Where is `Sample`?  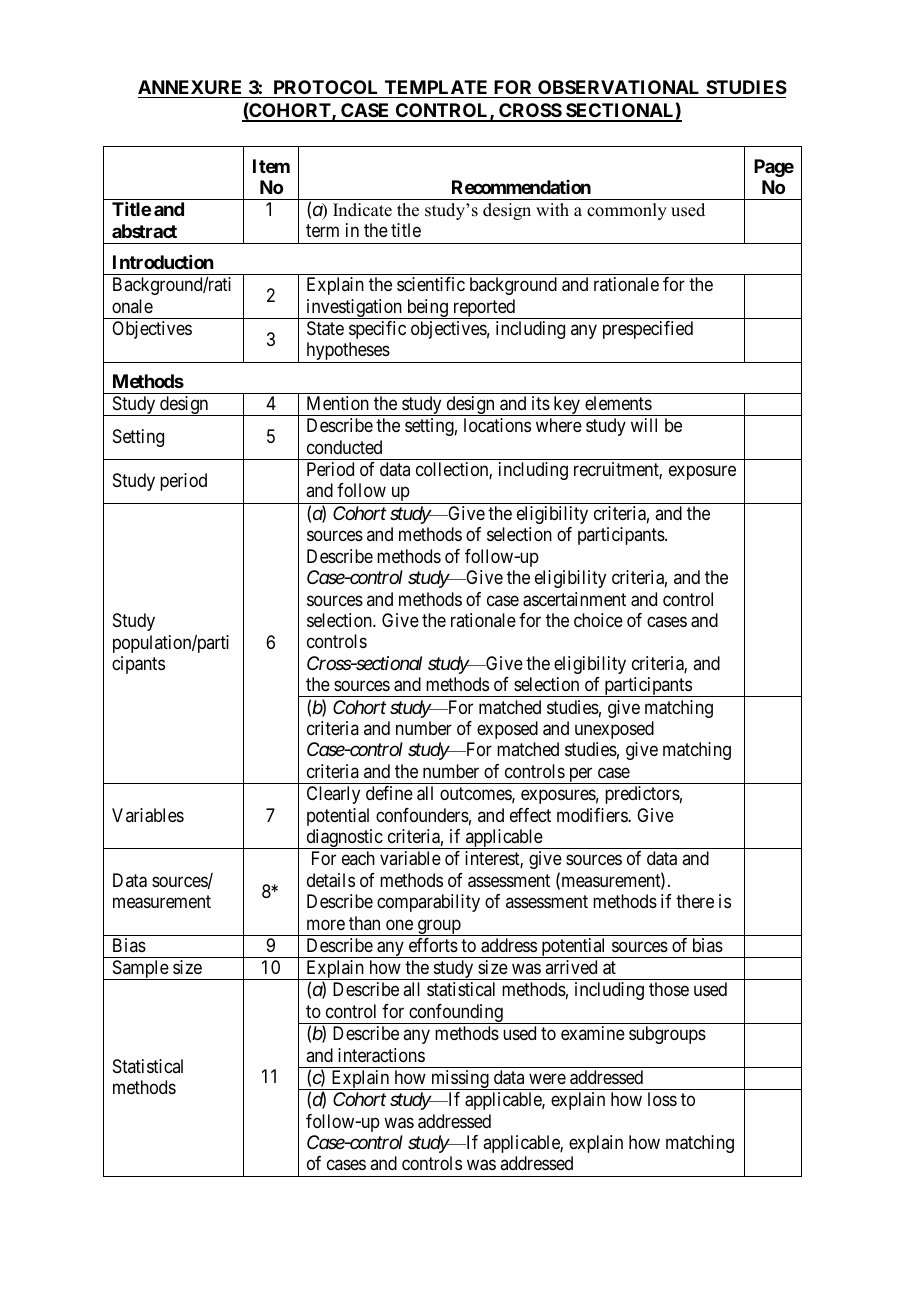
Sample is located at coordinates (140, 970).
